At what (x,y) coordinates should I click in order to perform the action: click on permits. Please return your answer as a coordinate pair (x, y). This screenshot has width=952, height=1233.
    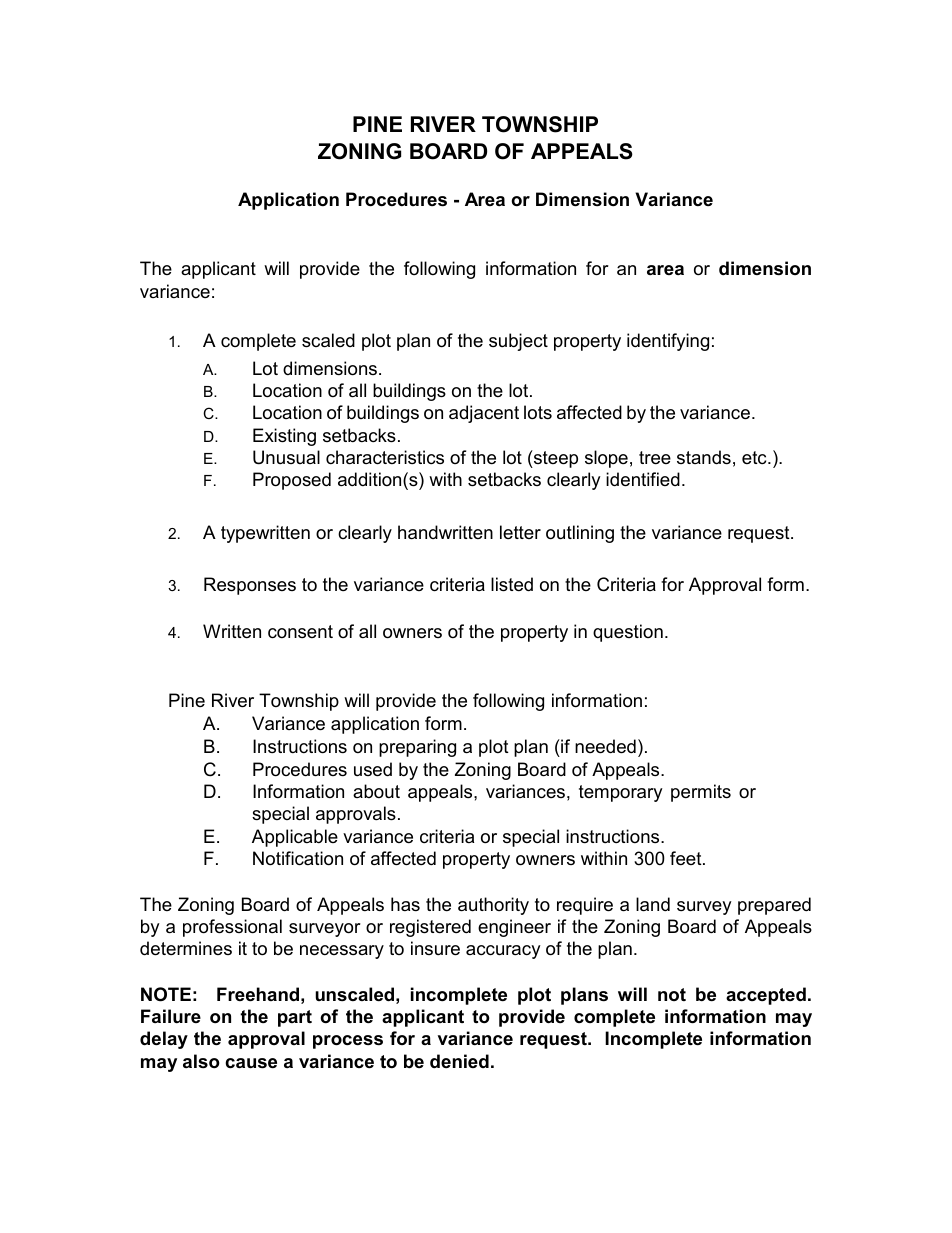
    Looking at the image, I should click on (701, 793).
